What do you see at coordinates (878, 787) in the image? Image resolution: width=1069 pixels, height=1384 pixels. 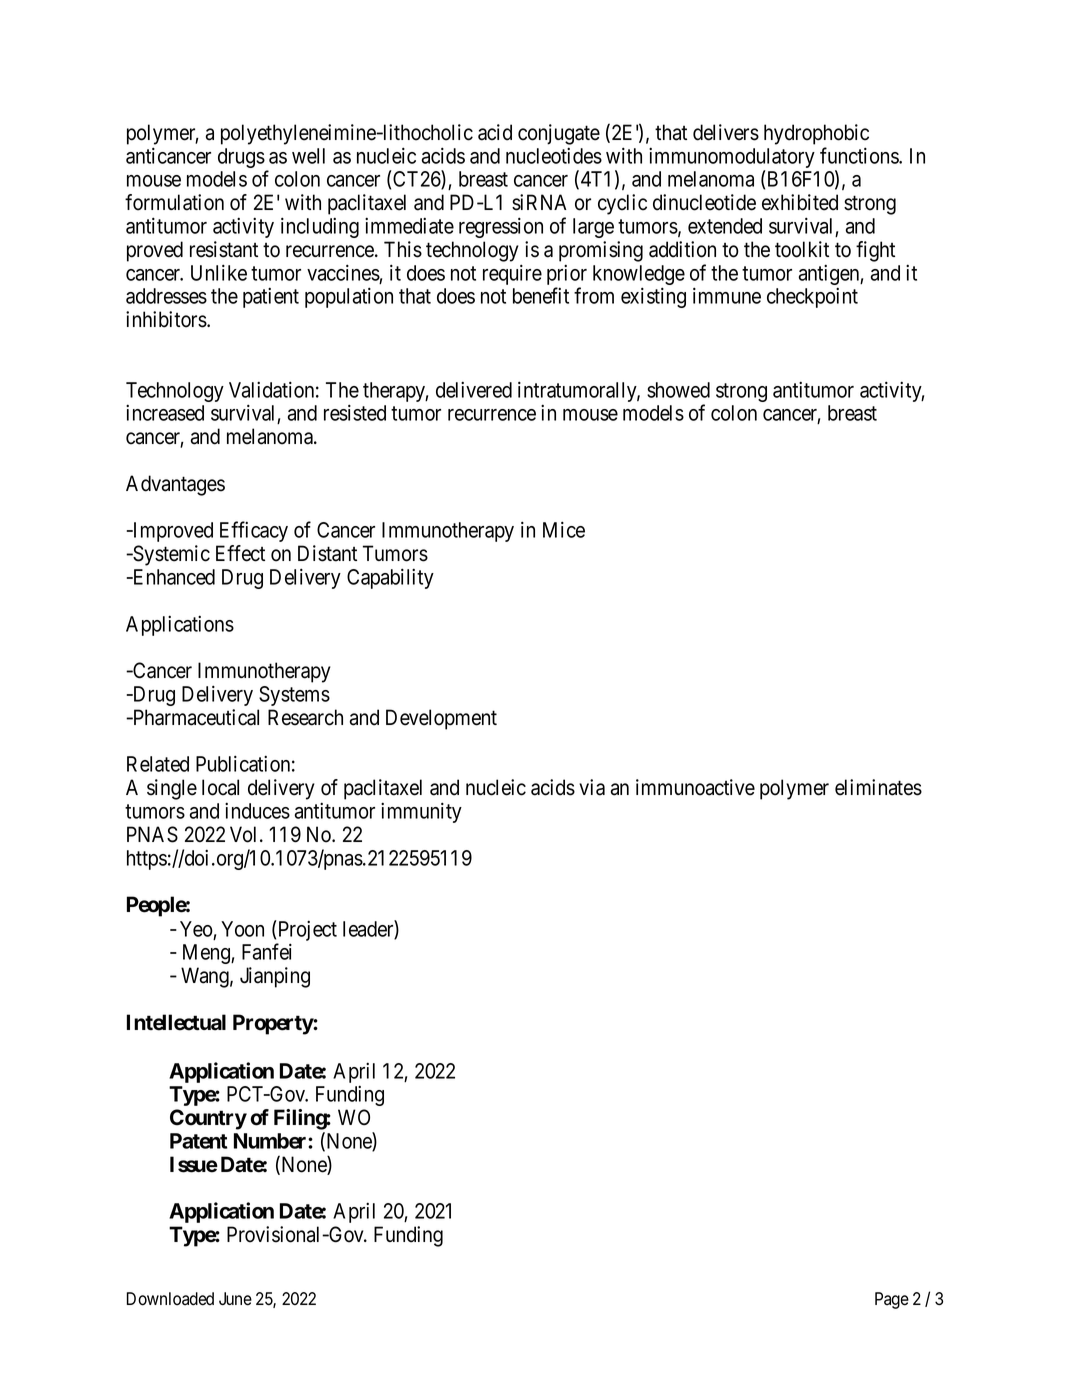 I see `eliminates` at bounding box center [878, 787].
